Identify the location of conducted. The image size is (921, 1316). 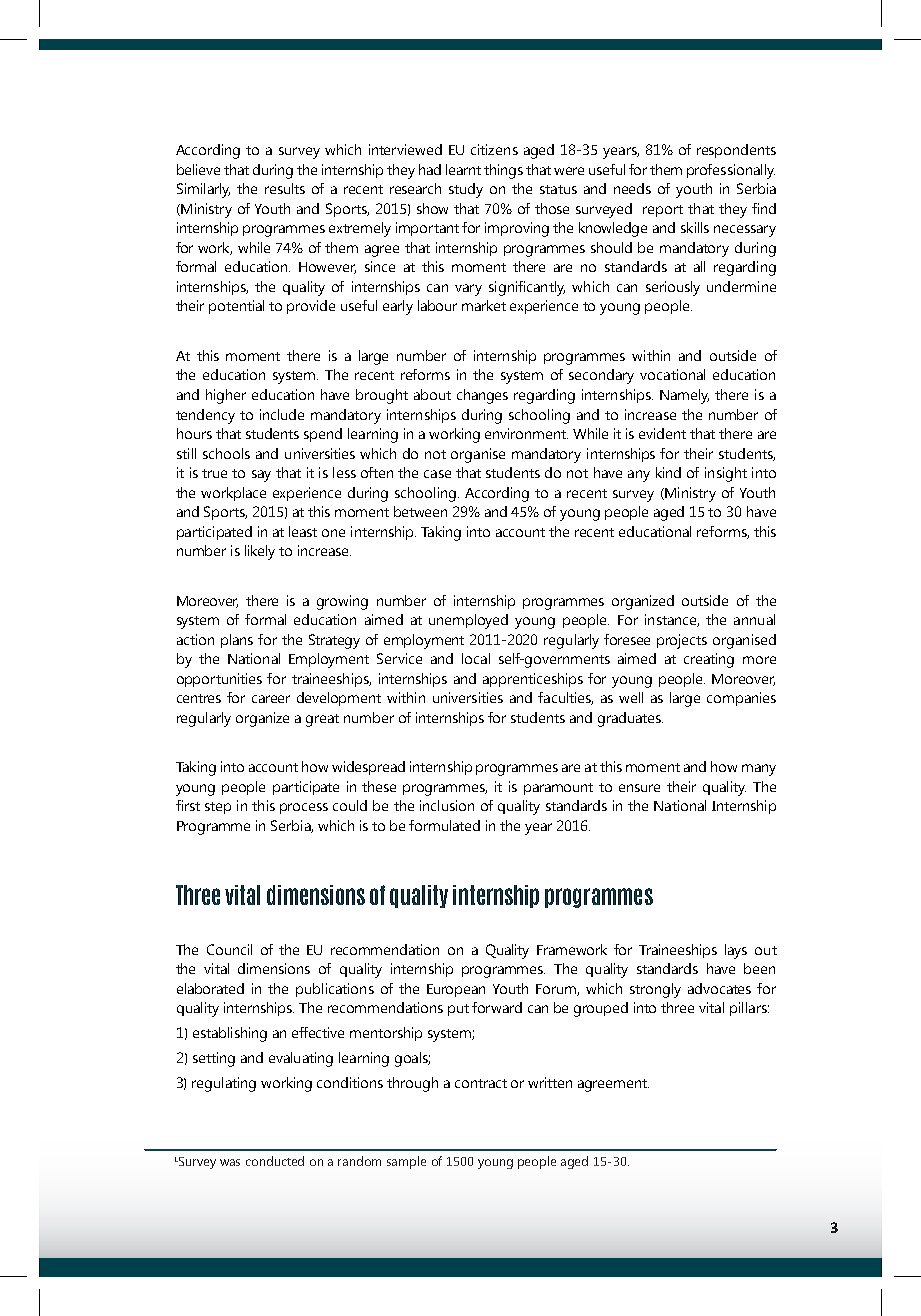
(275, 1161).
